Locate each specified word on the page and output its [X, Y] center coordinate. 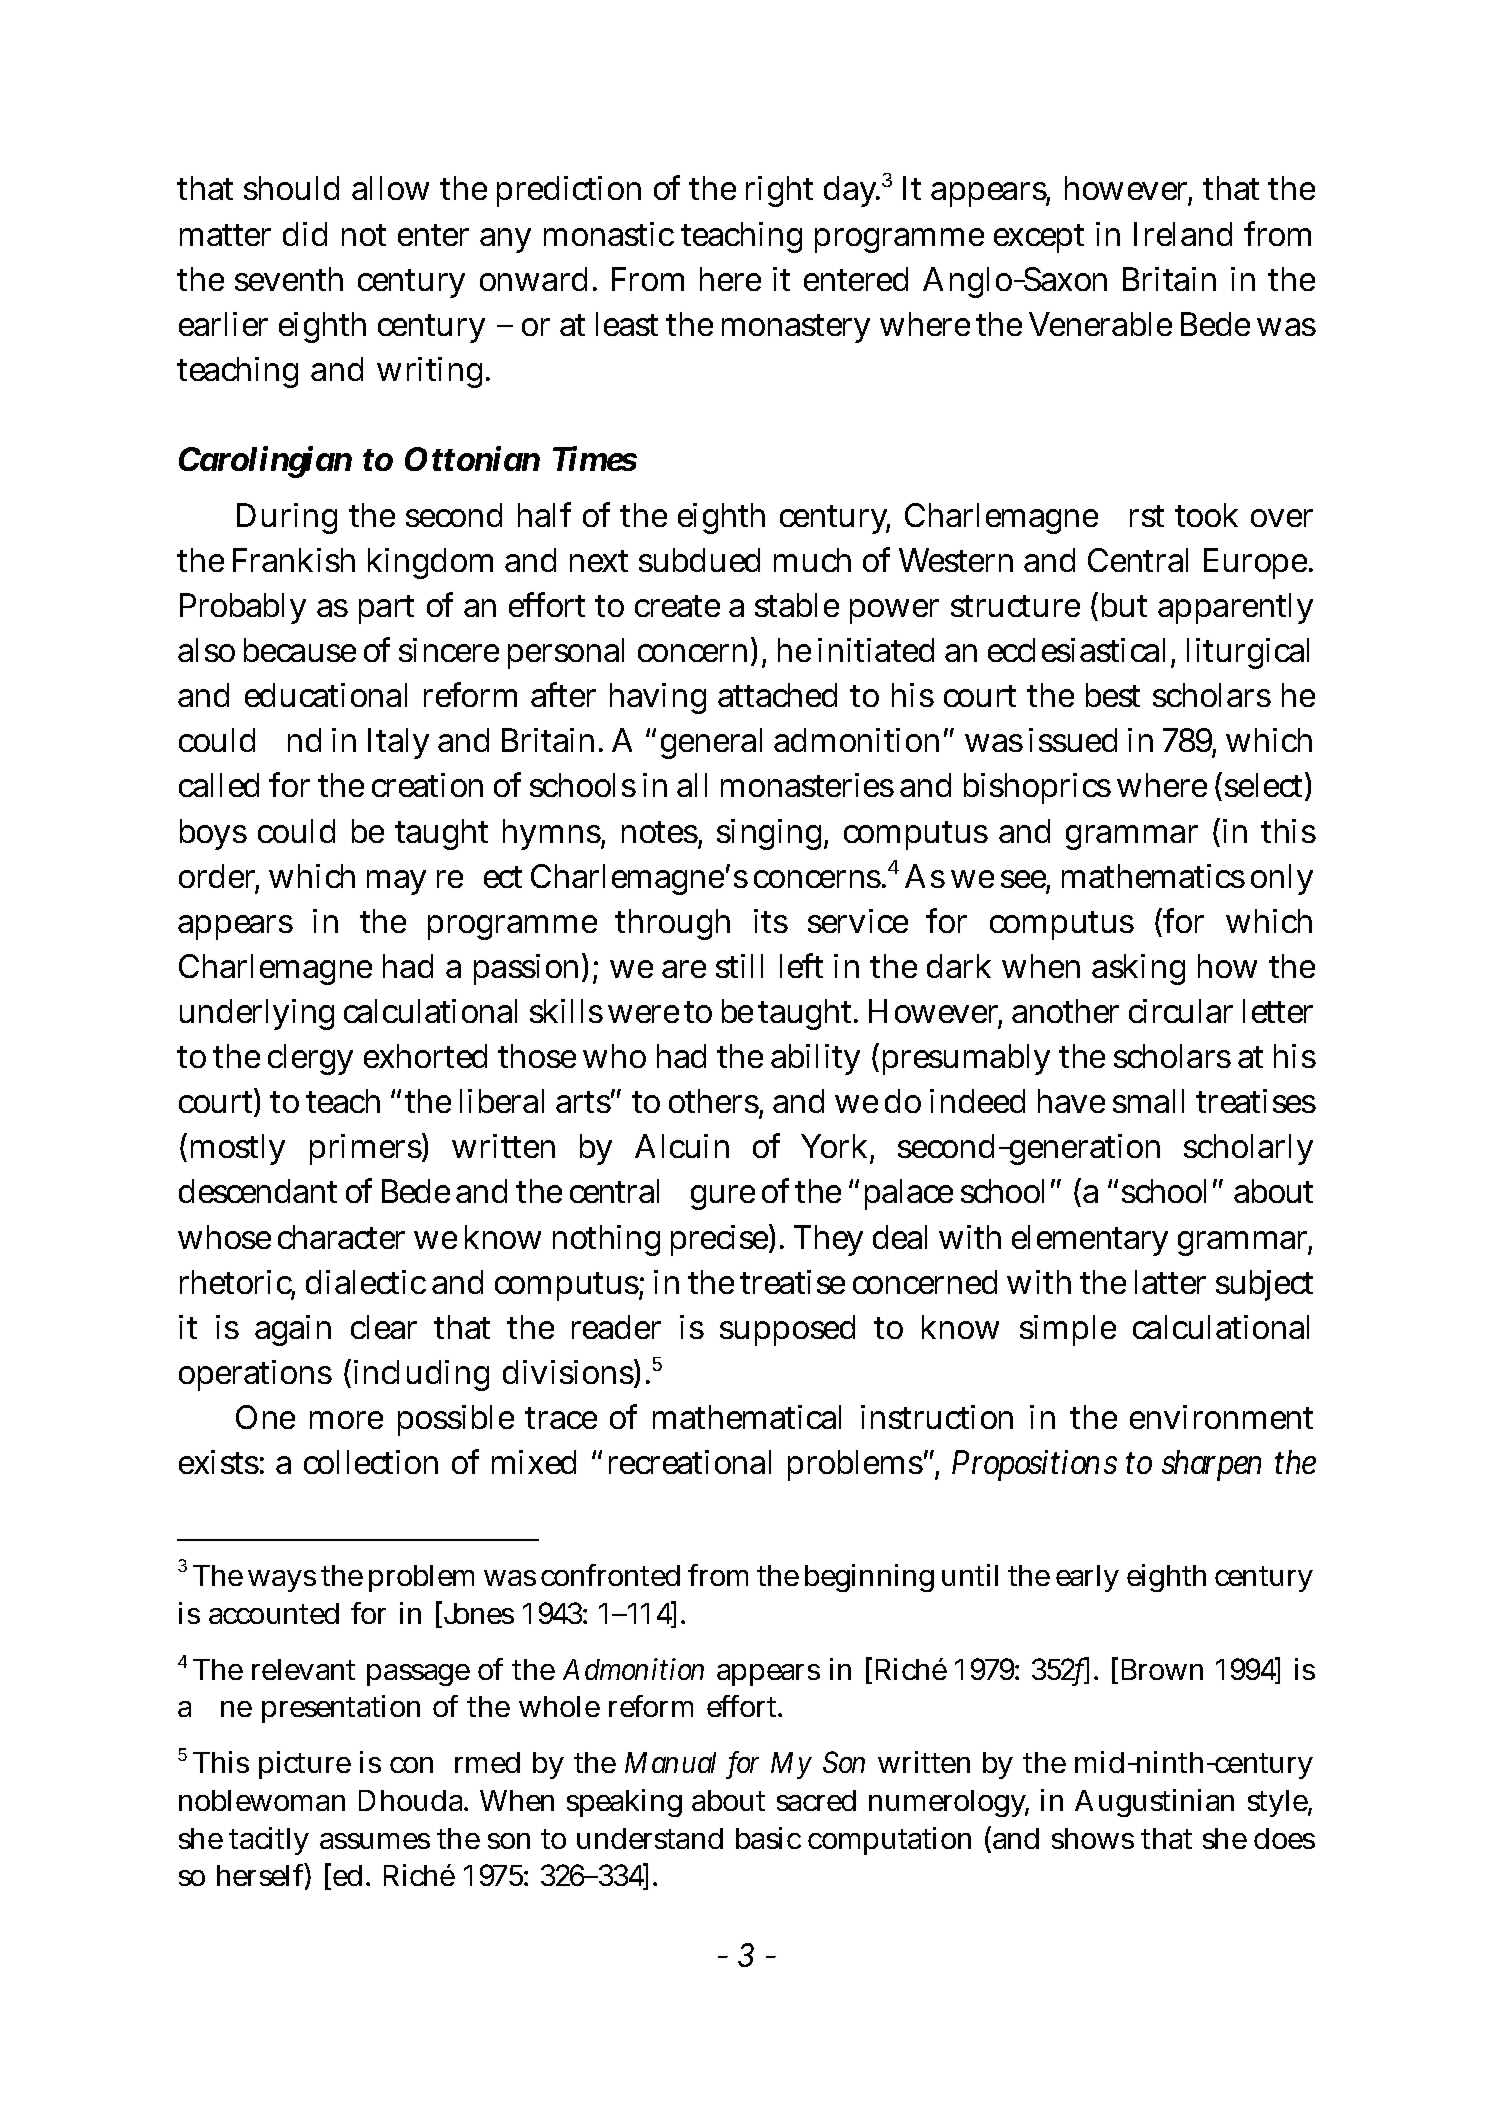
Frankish [294, 560]
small [1148, 1101]
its [771, 921]
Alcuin [682, 1146]
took [1206, 515]
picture [305, 1765]
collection [371, 1462]
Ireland [1183, 234]
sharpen [1211, 1465]
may [396, 882]
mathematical [747, 1417]
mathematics [1153, 876]
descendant [258, 1191]
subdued [699, 560]
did [305, 234]
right [779, 191]
